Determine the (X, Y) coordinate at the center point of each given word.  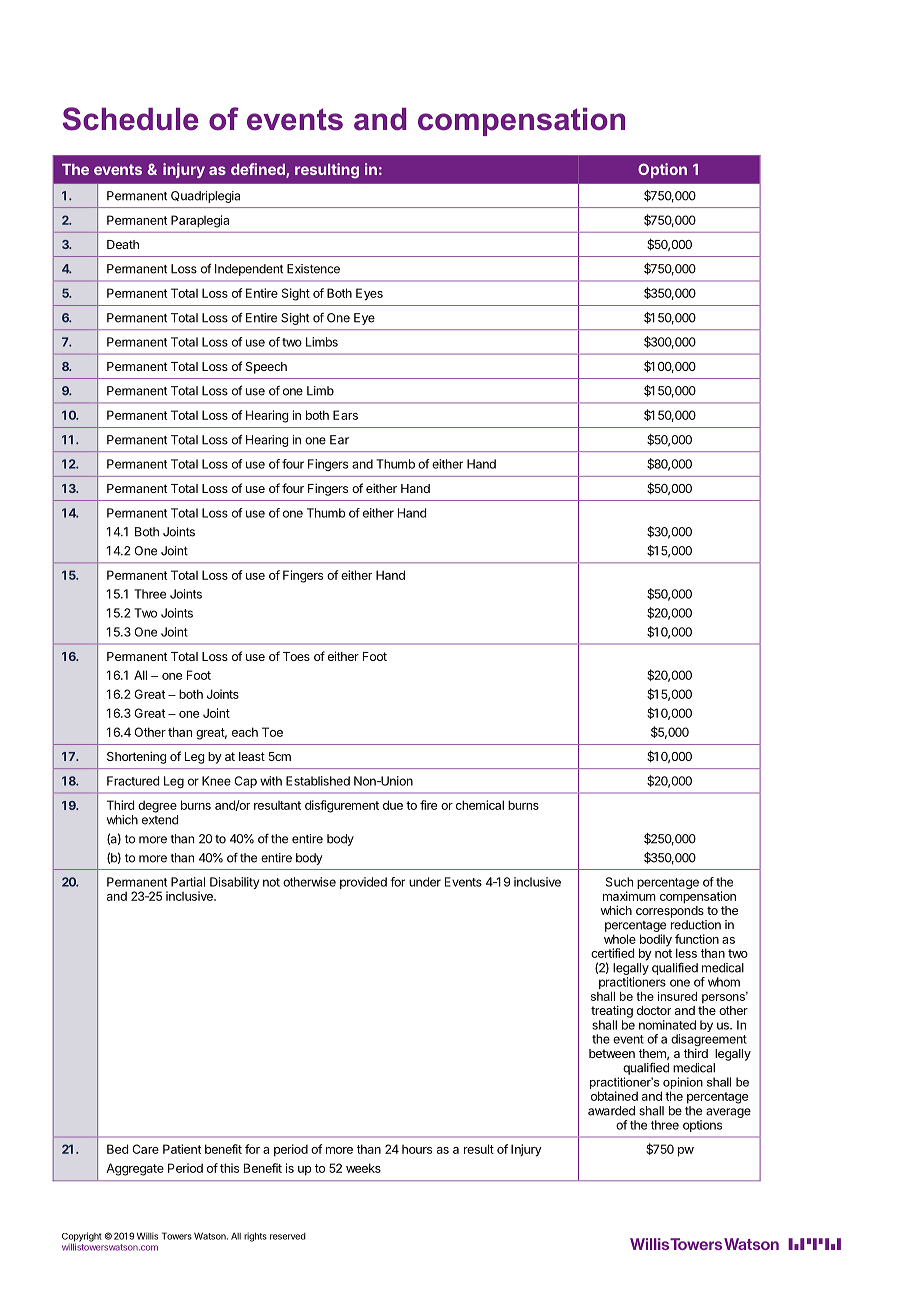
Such (619, 882)
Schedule (130, 119)
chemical (480, 805)
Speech (266, 368)
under (425, 882)
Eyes (369, 294)
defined (259, 170)
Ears (345, 415)
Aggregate (135, 1169)
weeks (363, 1168)
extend (160, 820)
